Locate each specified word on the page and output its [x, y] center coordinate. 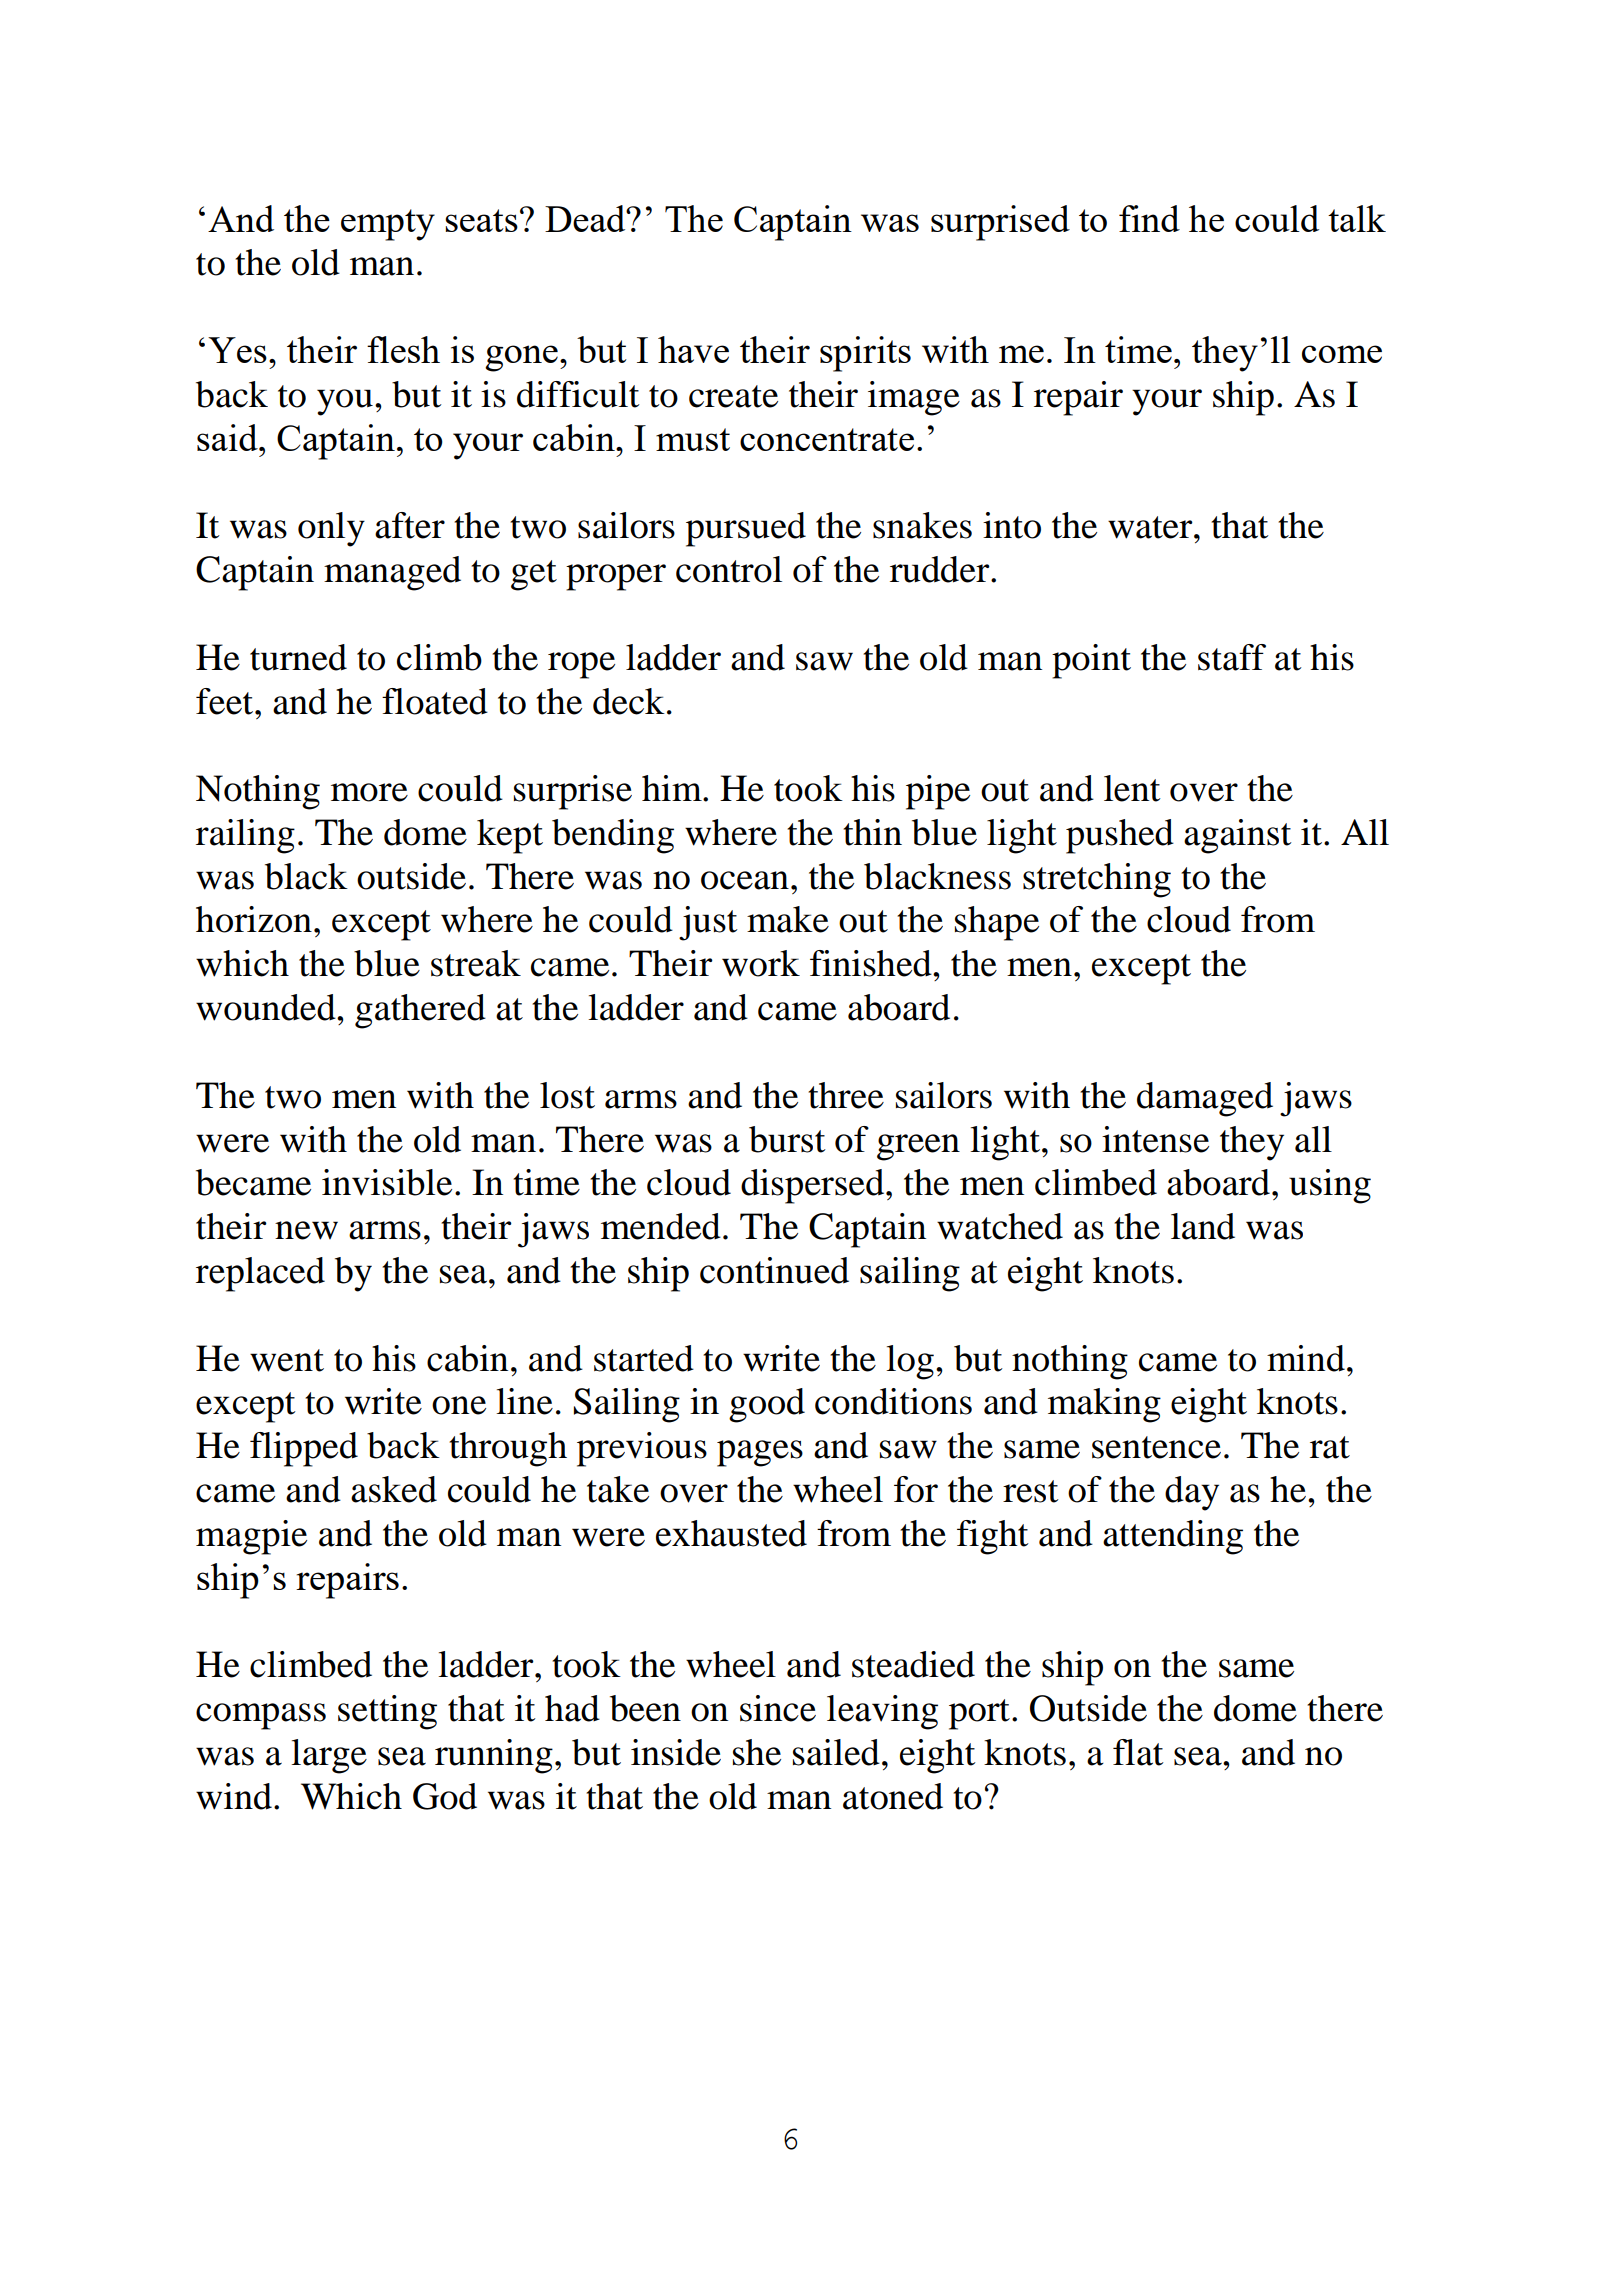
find [1149, 218]
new [306, 1230]
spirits [865, 354]
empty [388, 225]
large [329, 1756]
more [369, 792]
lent [1132, 788]
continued [774, 1270]
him [673, 788]
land [1203, 1226]
